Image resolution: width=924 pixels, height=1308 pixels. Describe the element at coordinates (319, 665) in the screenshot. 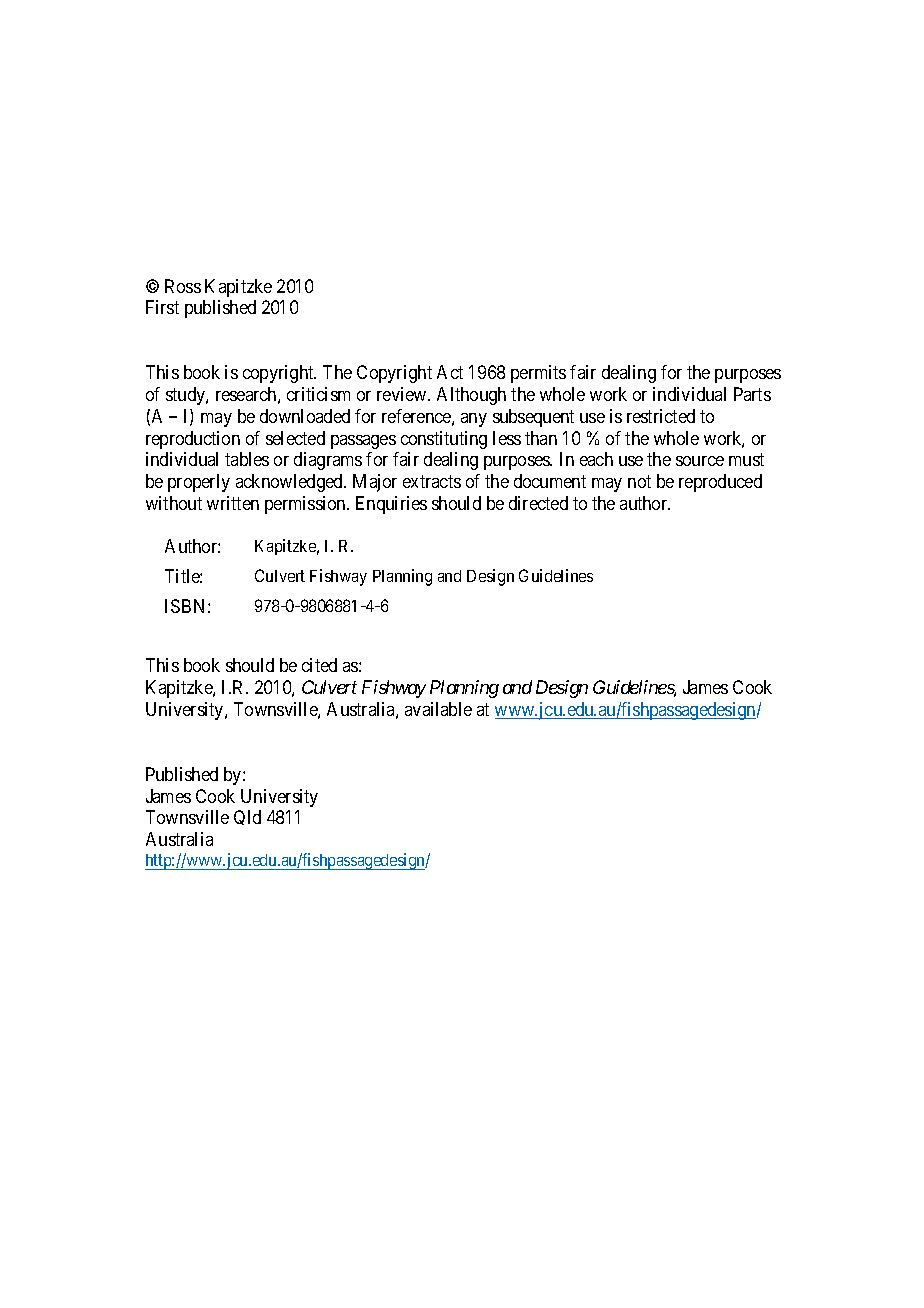

I see `cited` at that location.
